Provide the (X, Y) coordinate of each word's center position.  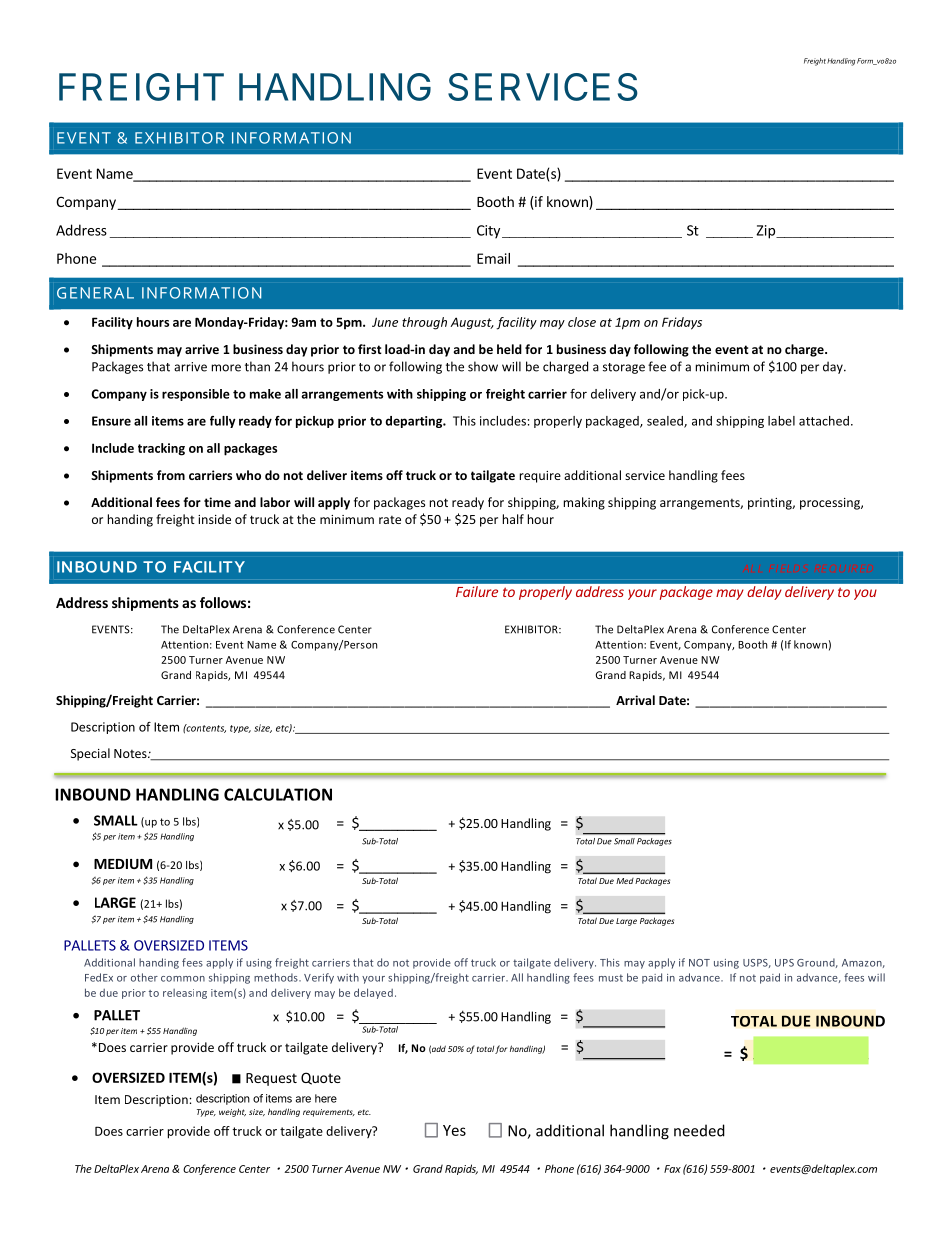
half (513, 519)
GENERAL (95, 293)
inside (214, 519)
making (584, 503)
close (582, 322)
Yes (454, 1130)
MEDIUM (123, 864)
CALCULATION (278, 794)
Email (493, 258)
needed (699, 1130)
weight (232, 1112)
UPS (784, 963)
